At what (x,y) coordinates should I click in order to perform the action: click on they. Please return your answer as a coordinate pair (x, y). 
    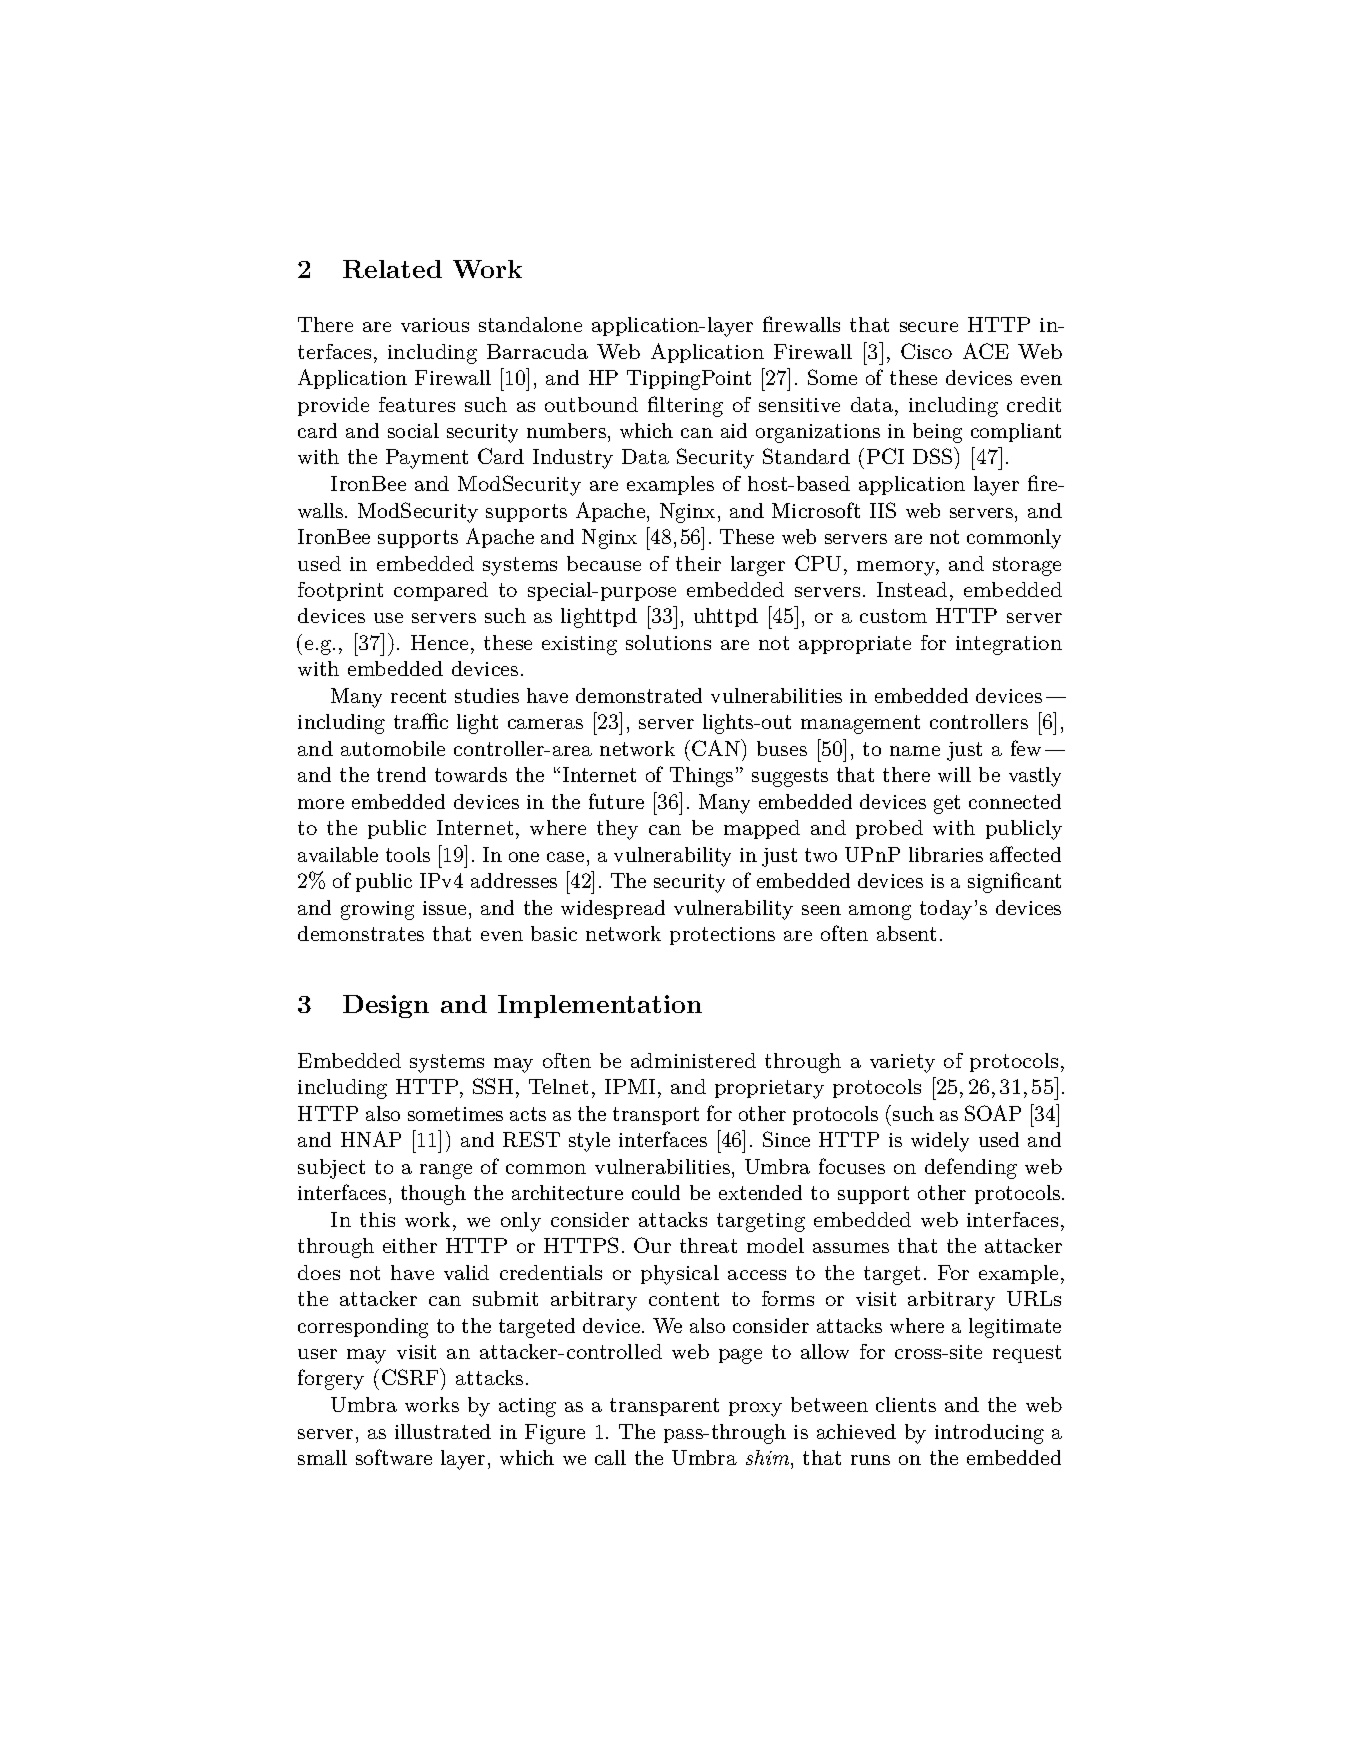
    Looking at the image, I should click on (617, 830).
